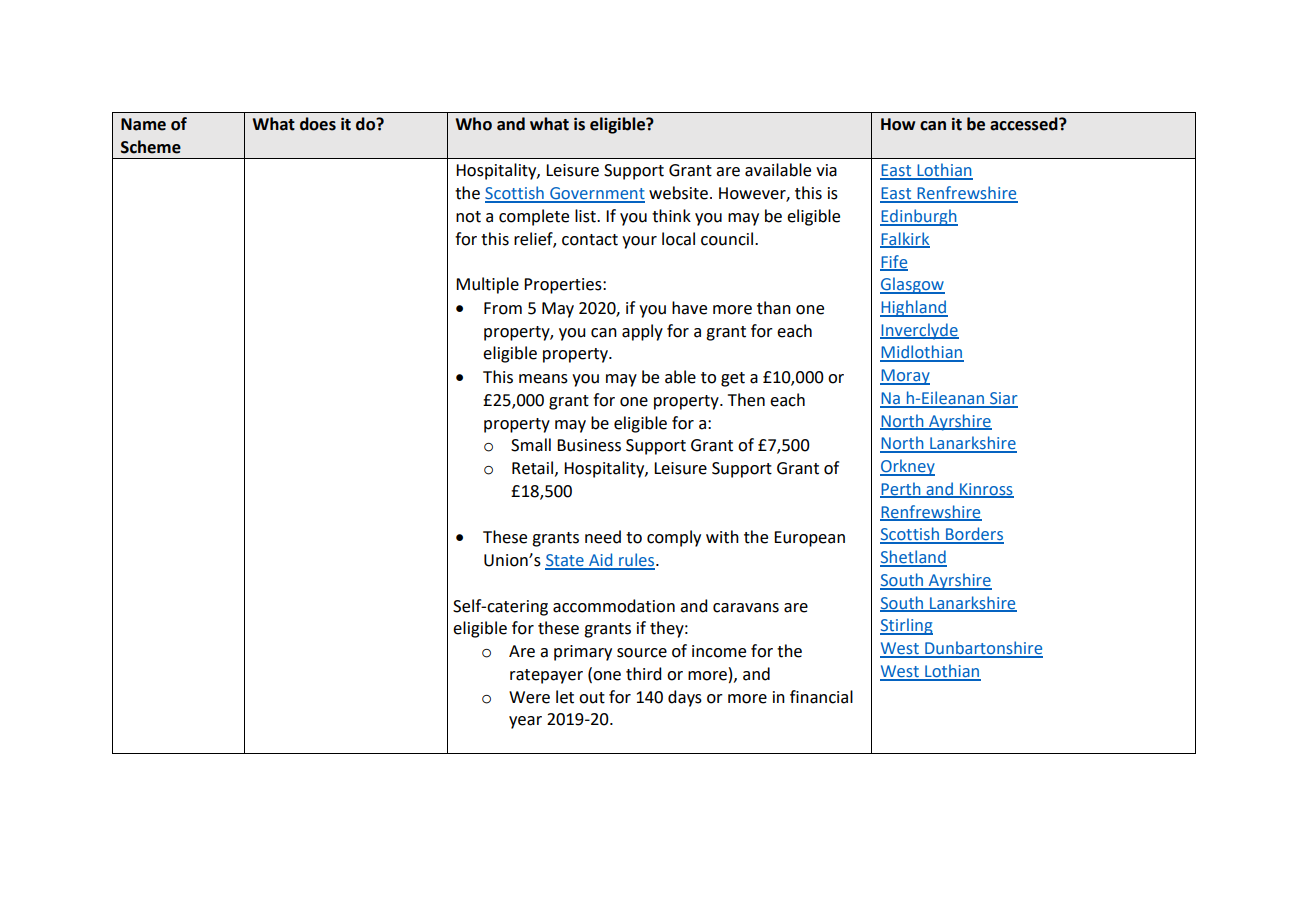  Describe the element at coordinates (318, 124) in the screenshot. I see `does` at that location.
